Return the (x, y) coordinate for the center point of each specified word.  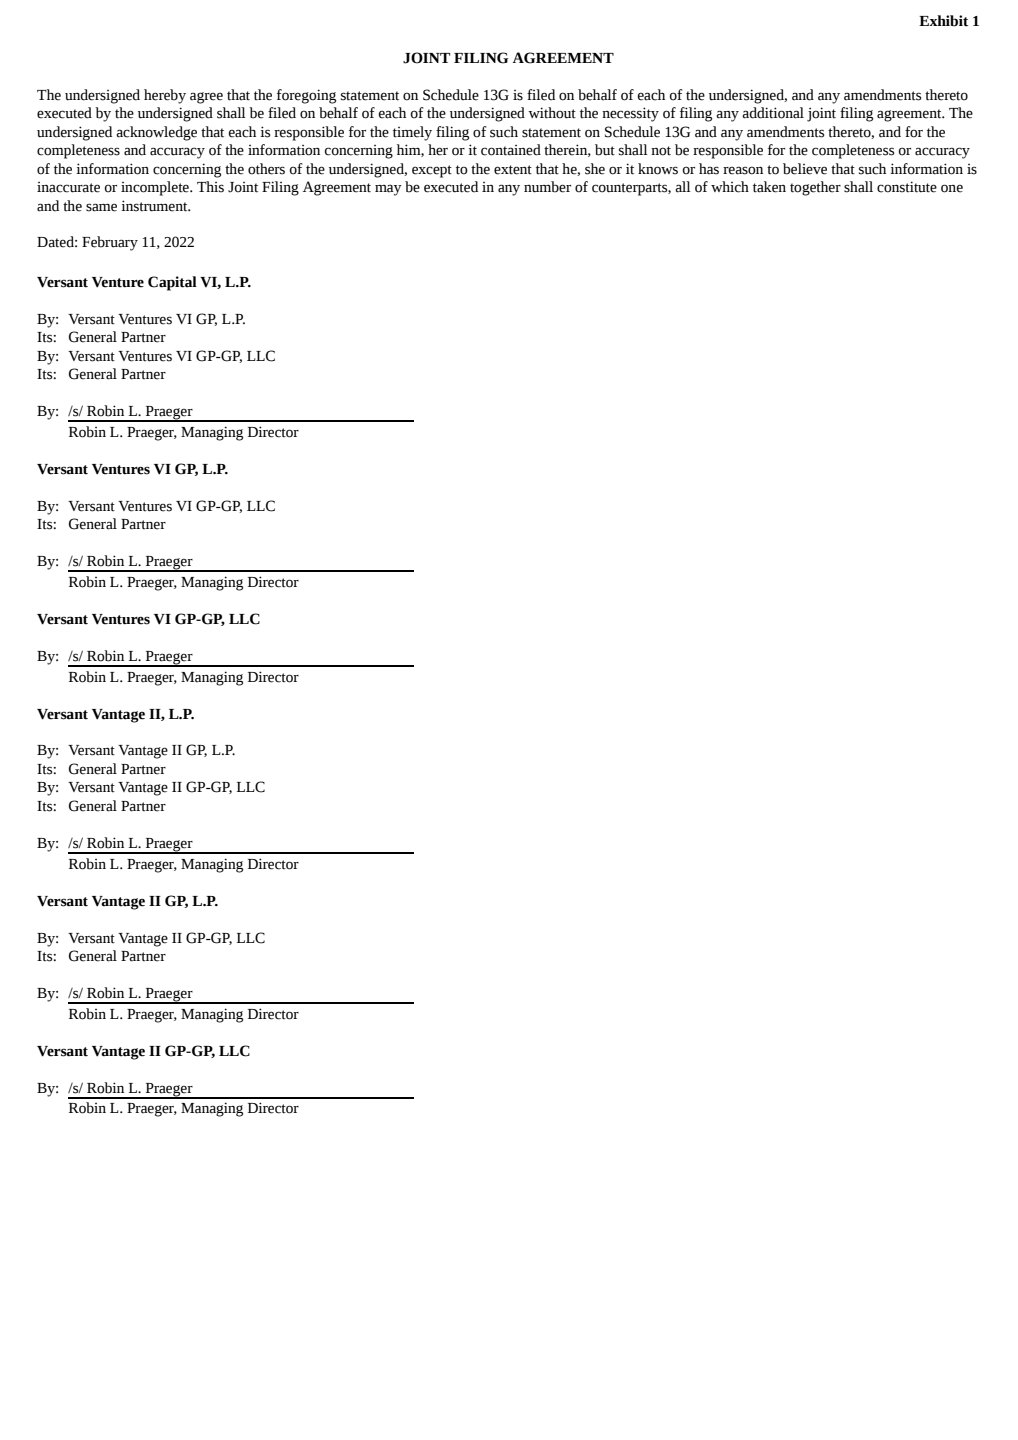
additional (773, 113)
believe (805, 169)
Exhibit (943, 21)
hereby (165, 96)
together (815, 188)
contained (511, 150)
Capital (172, 283)
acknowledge (156, 133)
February (110, 243)
